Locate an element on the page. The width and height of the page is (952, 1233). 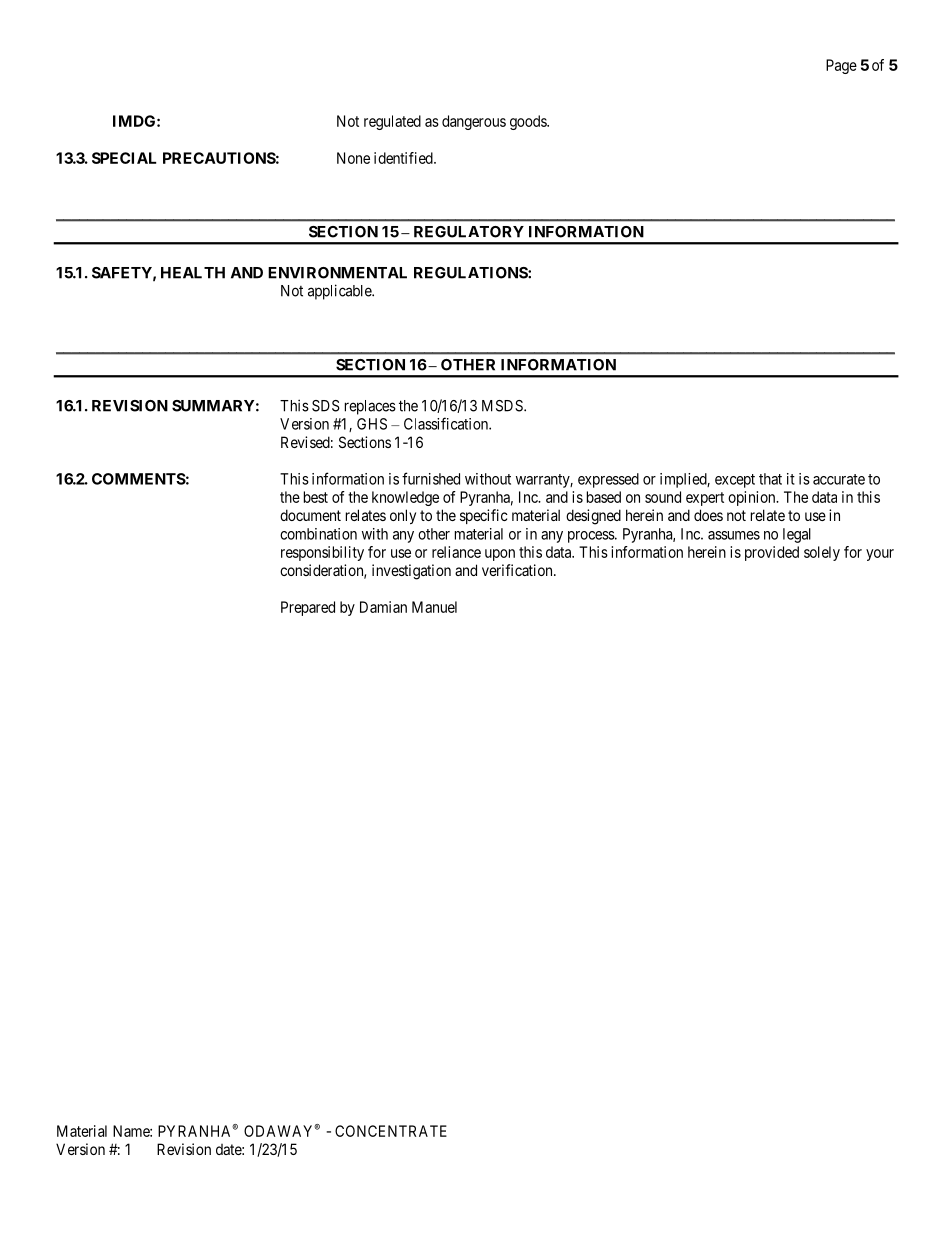
goods is located at coordinates (529, 122).
